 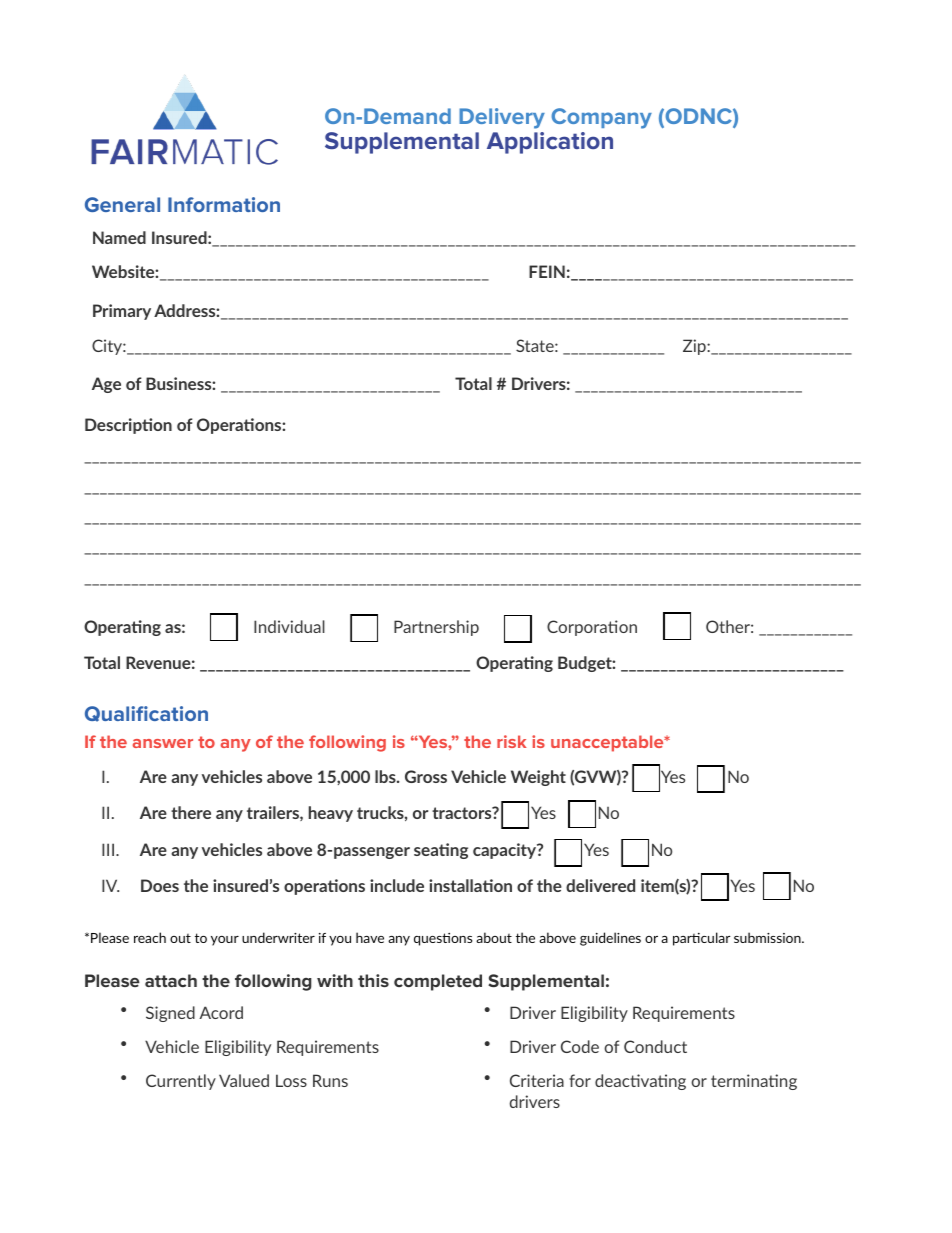 What do you see at coordinates (438, 982) in the page?
I see `completed` at bounding box center [438, 982].
